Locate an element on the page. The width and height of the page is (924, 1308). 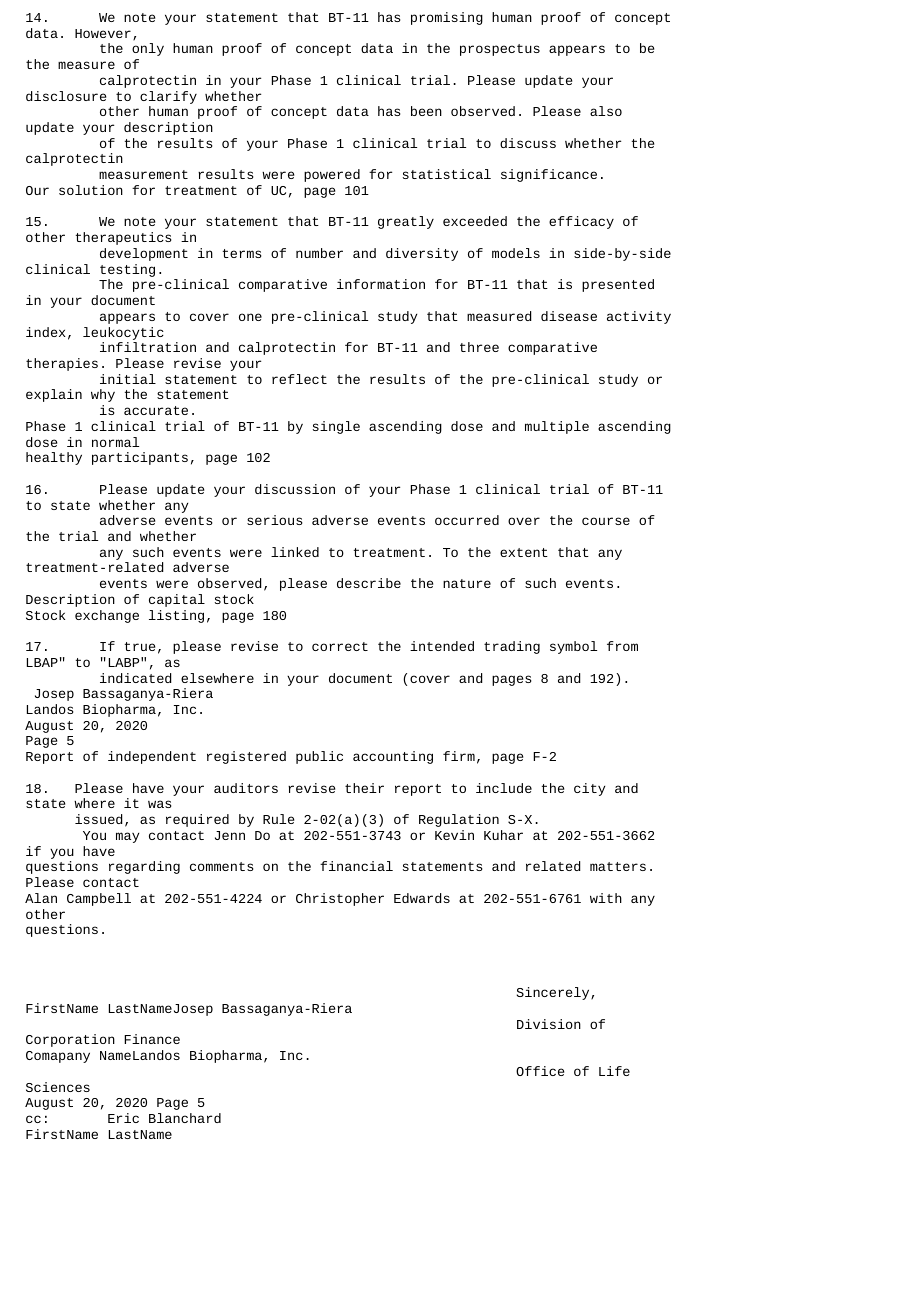
why is located at coordinates (103, 395).
